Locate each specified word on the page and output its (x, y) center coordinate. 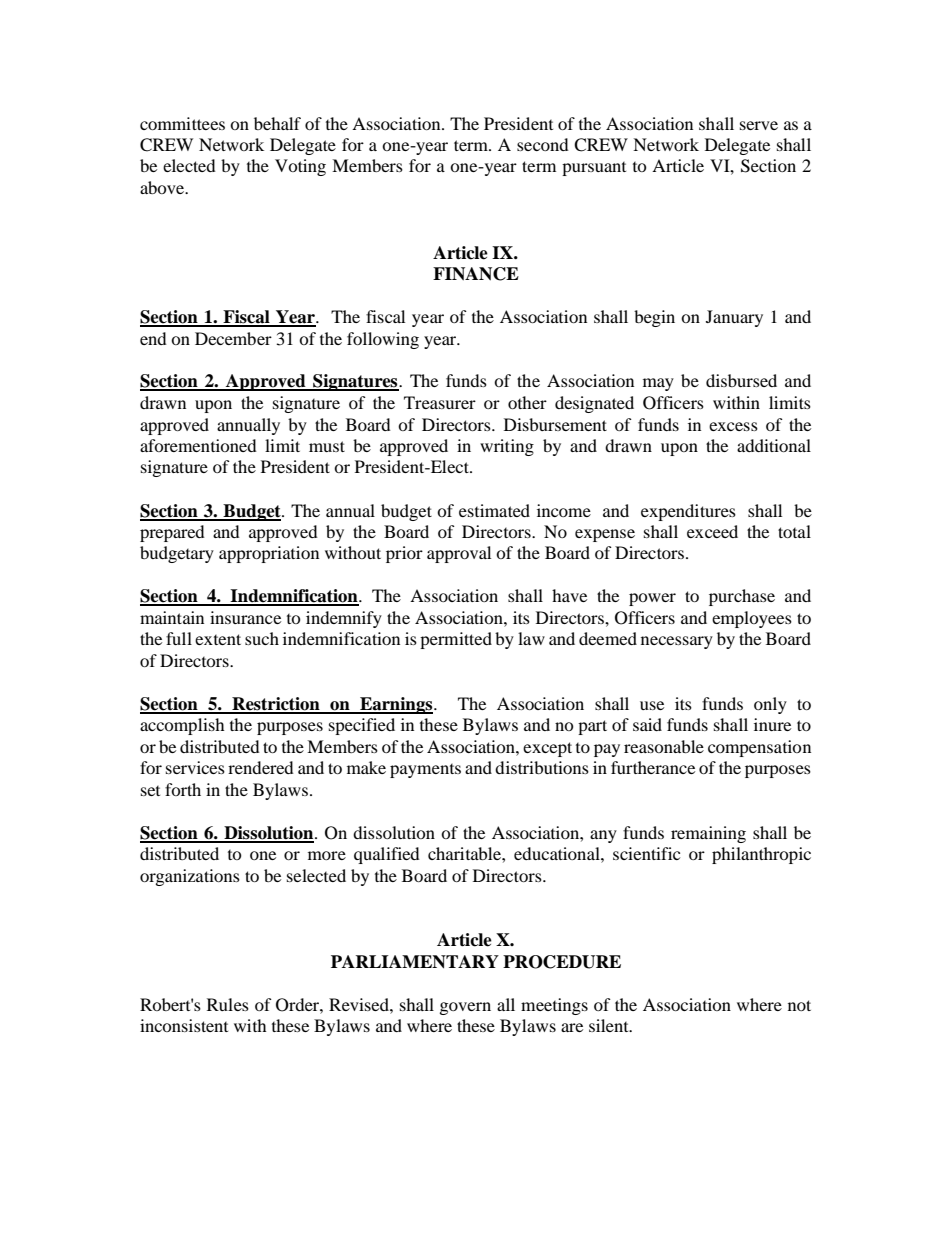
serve (759, 125)
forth (183, 789)
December (233, 338)
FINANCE (476, 274)
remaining (708, 834)
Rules (228, 1004)
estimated (494, 510)
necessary (677, 642)
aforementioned (198, 445)
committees (182, 123)
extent (218, 639)
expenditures (688, 512)
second (543, 144)
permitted (456, 640)
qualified (387, 855)
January (734, 318)
